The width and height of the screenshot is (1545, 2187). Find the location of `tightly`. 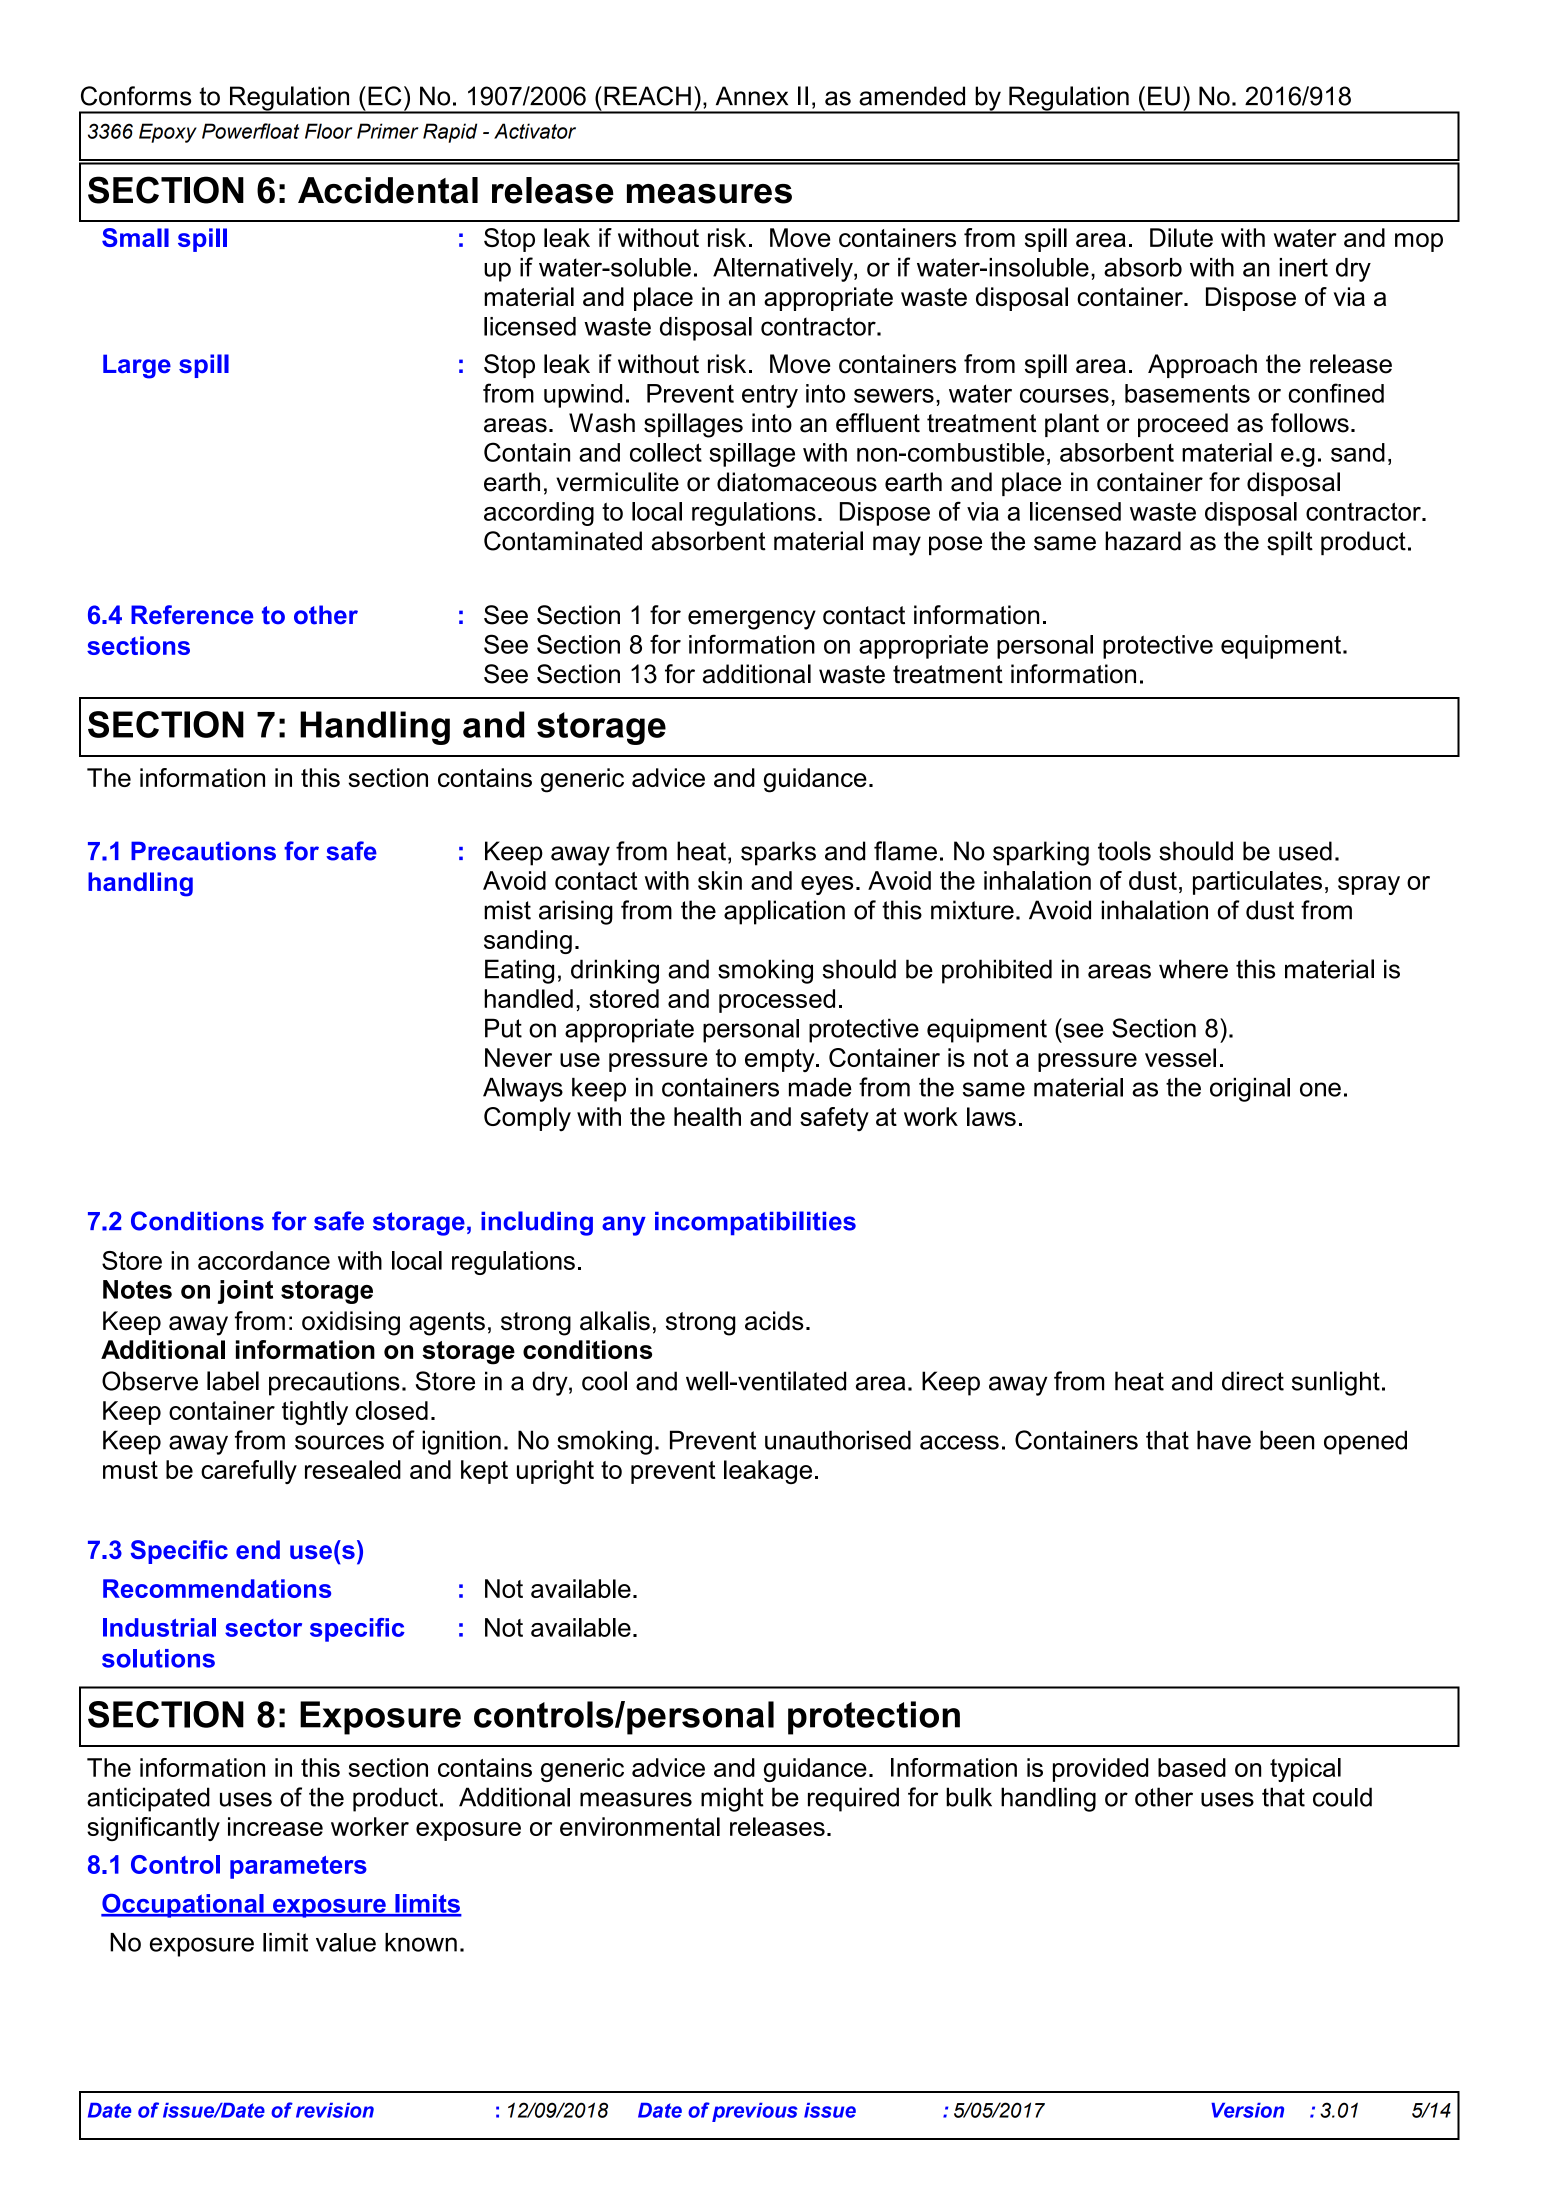

tightly is located at coordinates (315, 1413).
